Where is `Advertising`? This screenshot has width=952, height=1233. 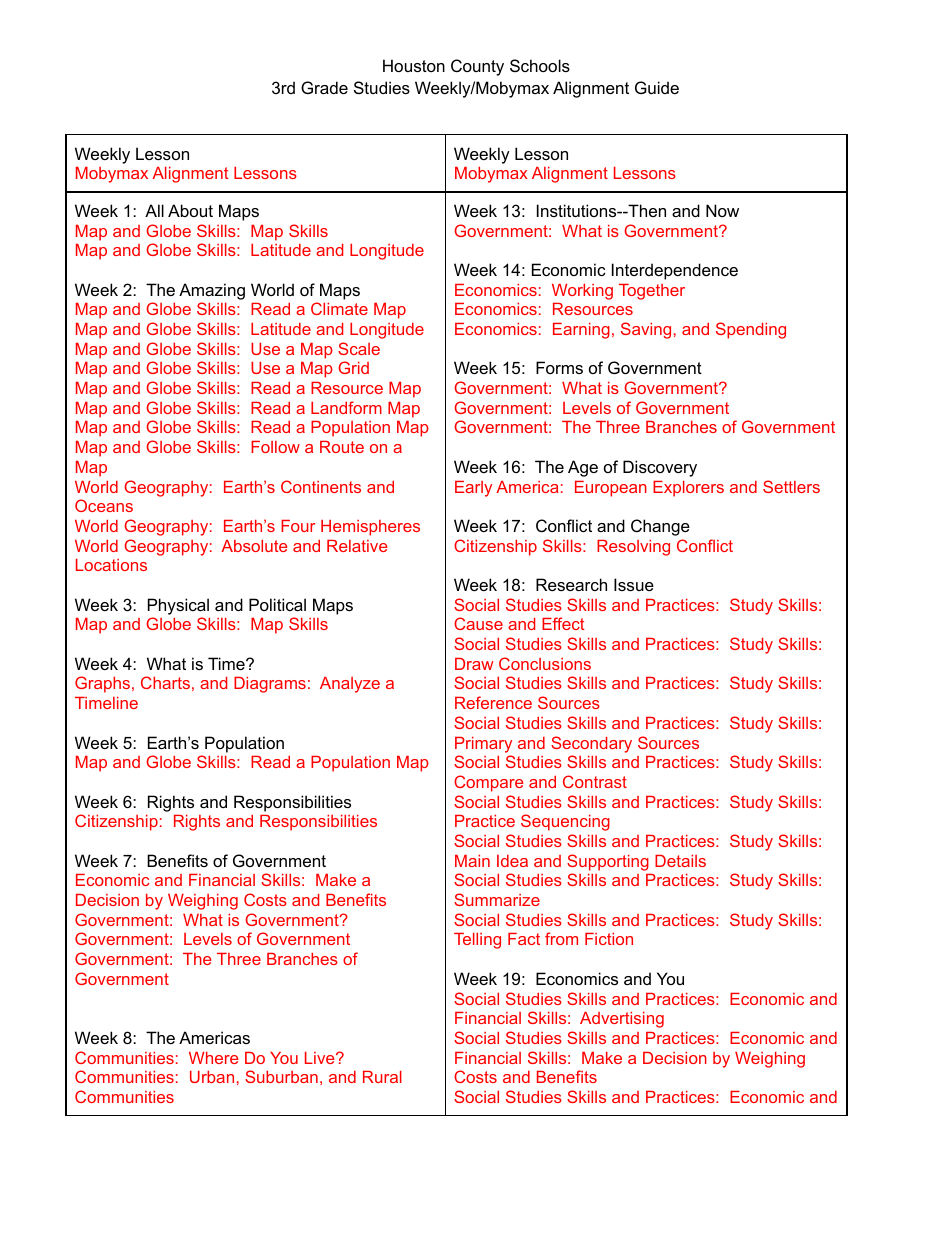
Advertising is located at coordinates (622, 1020).
